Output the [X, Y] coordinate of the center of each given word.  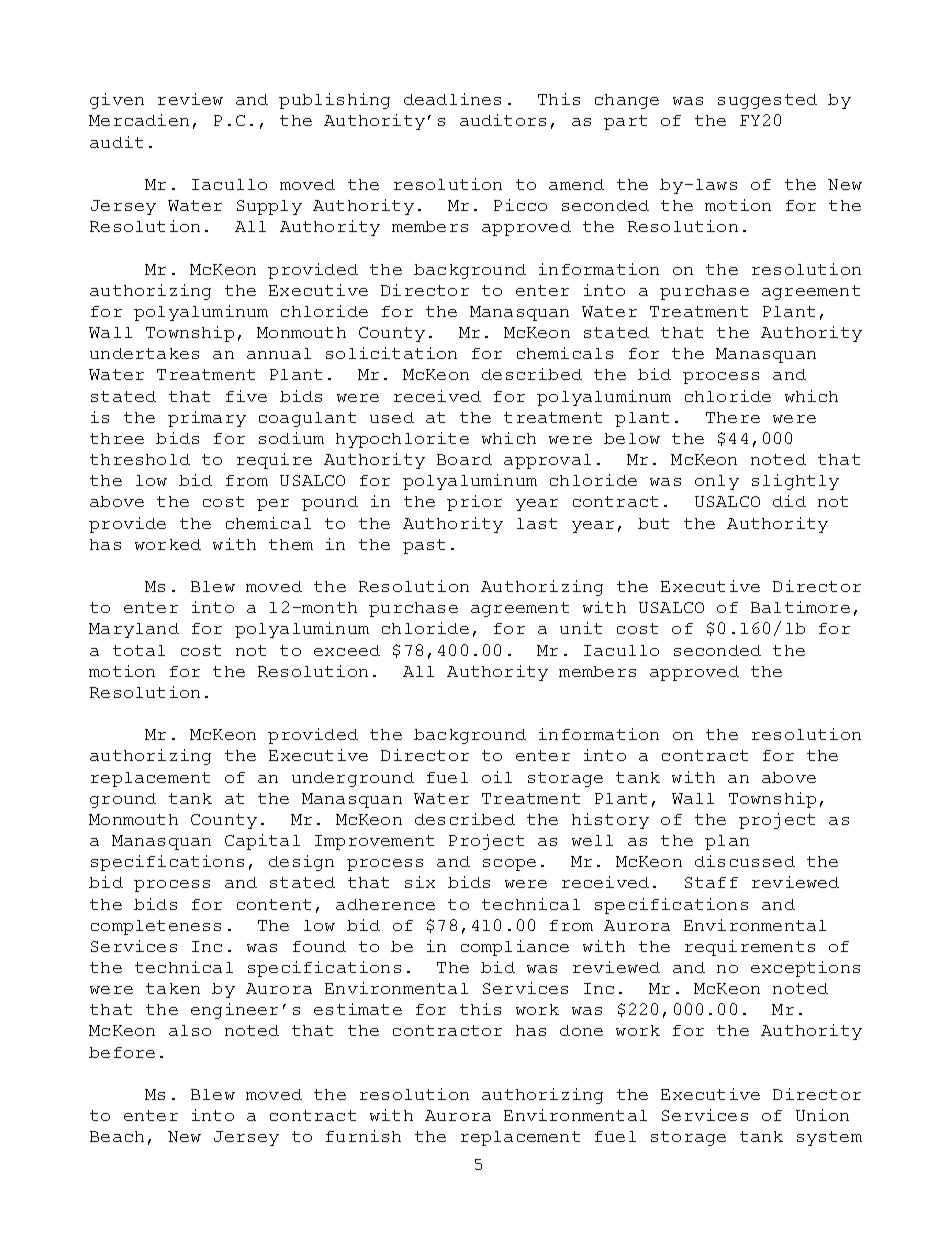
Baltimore [800, 607]
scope [509, 865]
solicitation [391, 353]
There [733, 417]
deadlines [452, 99]
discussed [745, 861]
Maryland [134, 630]
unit [581, 628]
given [117, 101]
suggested [767, 101]
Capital [262, 842]
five [246, 396]
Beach [117, 1136]
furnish [363, 1136]
